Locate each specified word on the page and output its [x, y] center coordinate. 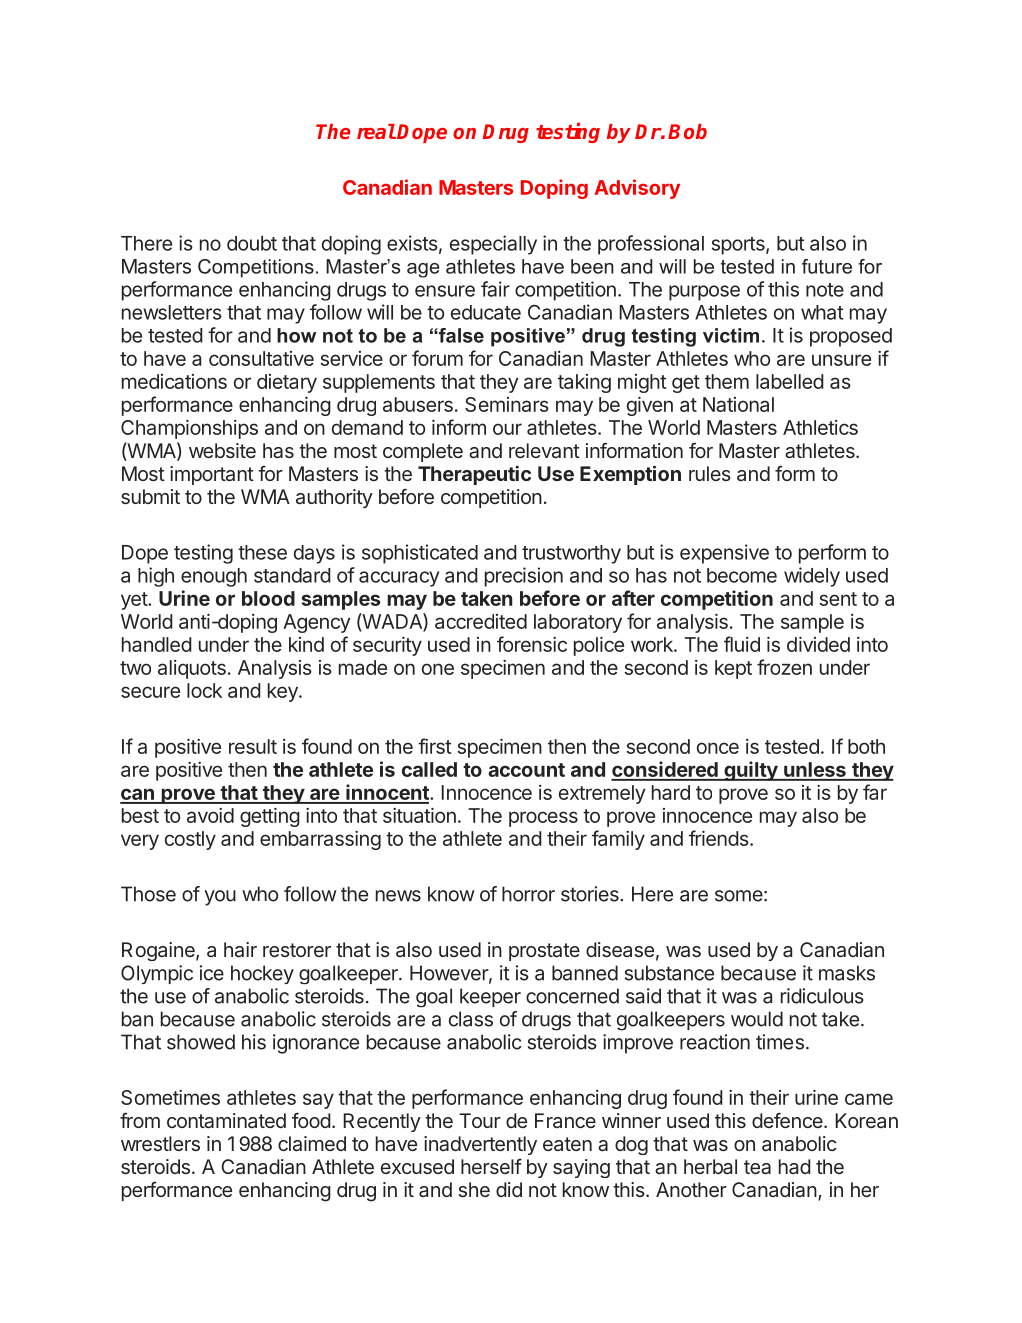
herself [491, 1166]
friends [719, 838]
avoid [210, 815]
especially [493, 245]
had [795, 1166]
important [212, 475]
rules [710, 473]
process [543, 819]
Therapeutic [474, 475]
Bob [687, 131]
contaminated [226, 1120]
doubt [252, 243]
